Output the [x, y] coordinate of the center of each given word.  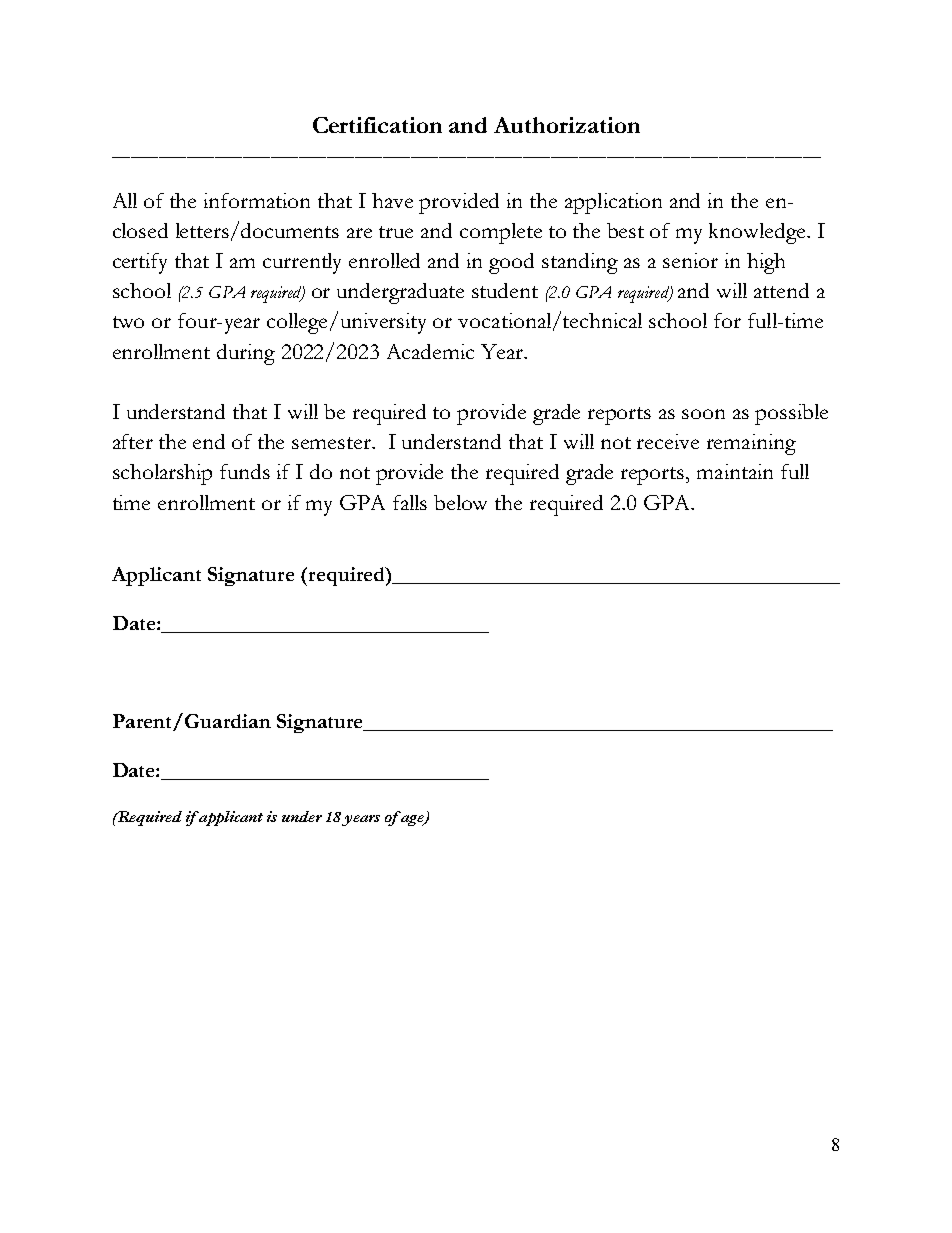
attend [781, 290]
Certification [377, 125]
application [613, 203]
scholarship [162, 474]
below [460, 502]
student [505, 290]
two [128, 322]
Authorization [567, 125]
